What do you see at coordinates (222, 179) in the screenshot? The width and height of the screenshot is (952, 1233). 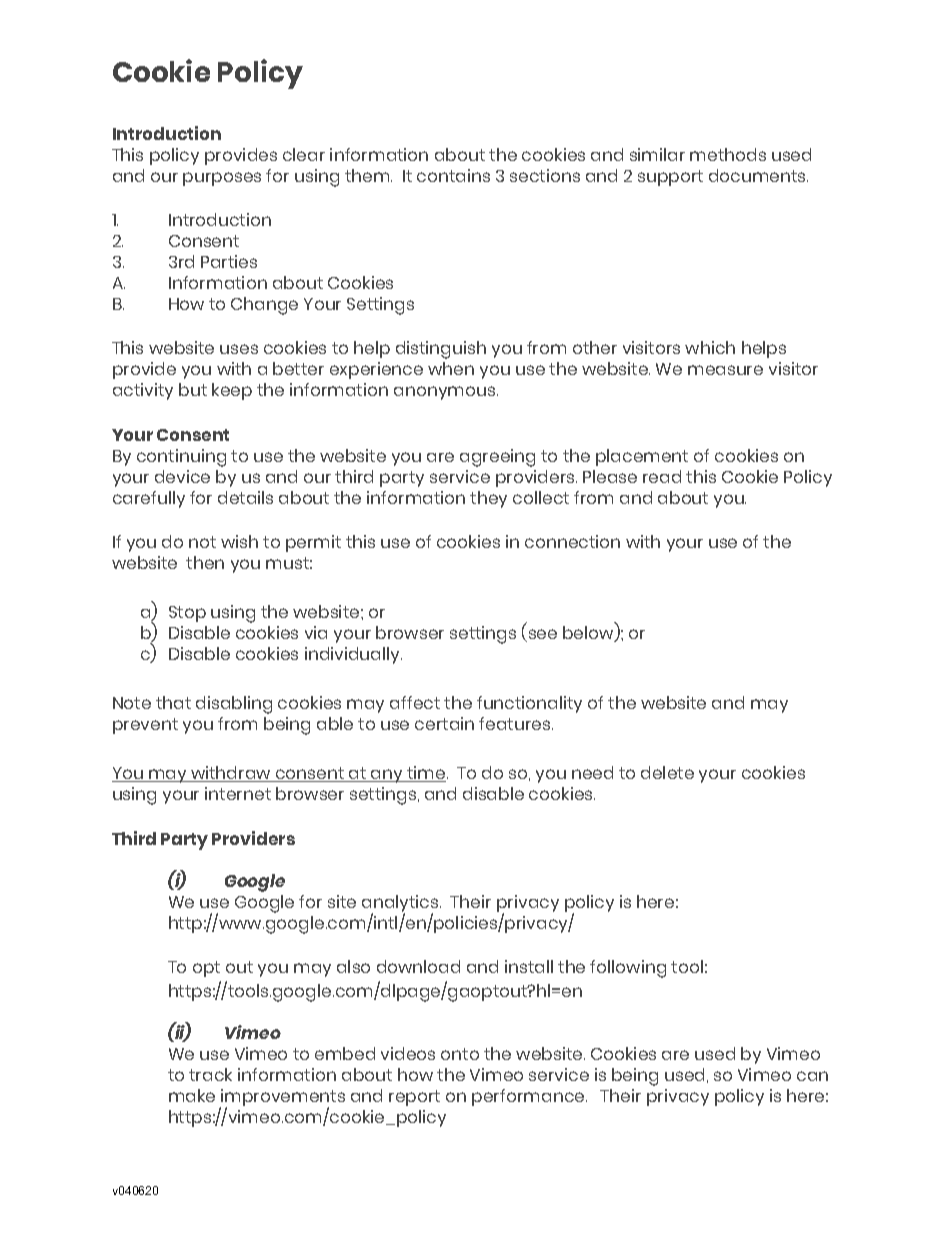 I see `purposes` at bounding box center [222, 179].
